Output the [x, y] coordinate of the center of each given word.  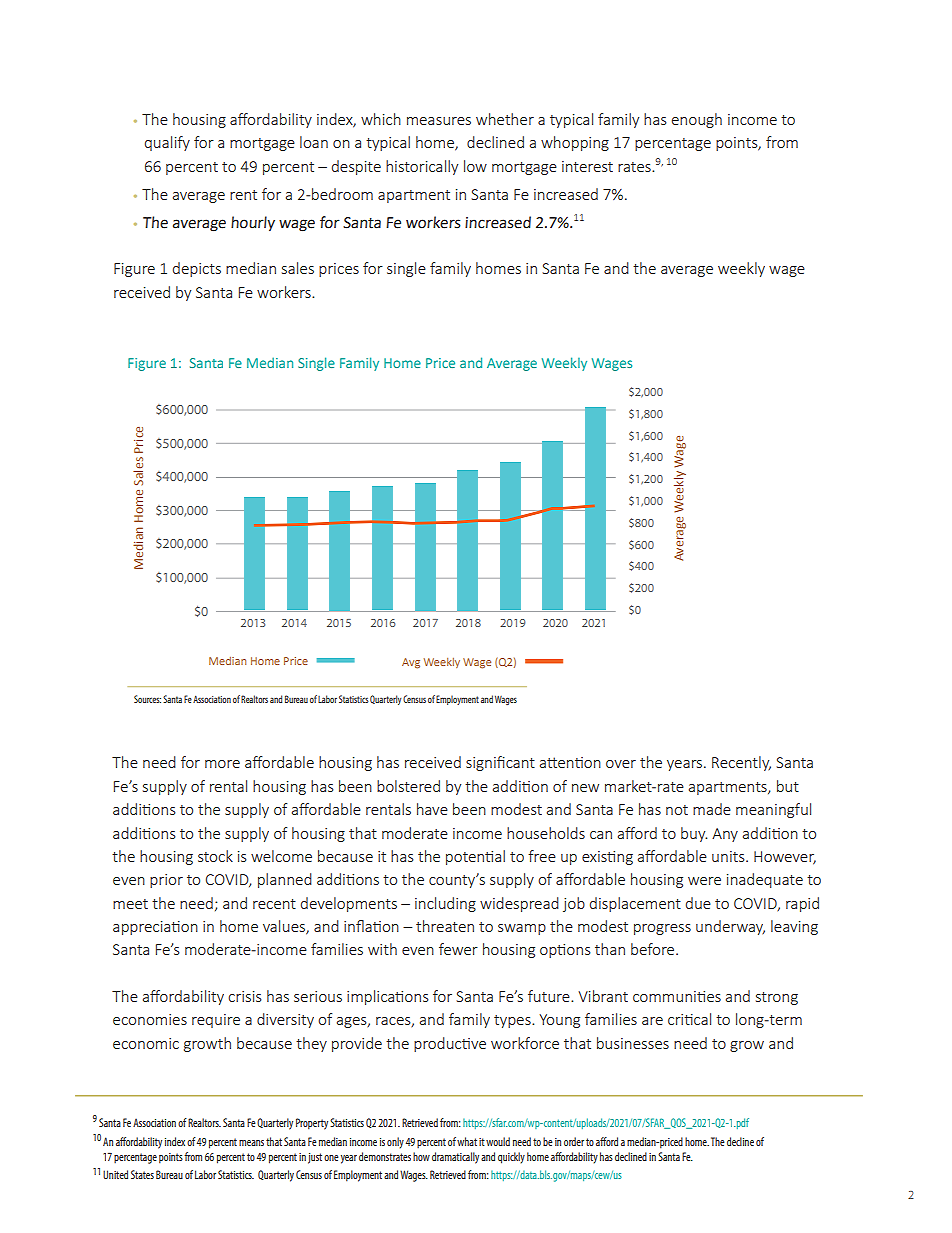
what [467, 1141]
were [704, 881]
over [621, 764]
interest [587, 166]
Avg [411, 663]
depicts [197, 269]
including [445, 904]
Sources [147, 699]
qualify [167, 143]
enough [697, 120]
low [475, 166]
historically [422, 167]
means [251, 1143]
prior [166, 881]
